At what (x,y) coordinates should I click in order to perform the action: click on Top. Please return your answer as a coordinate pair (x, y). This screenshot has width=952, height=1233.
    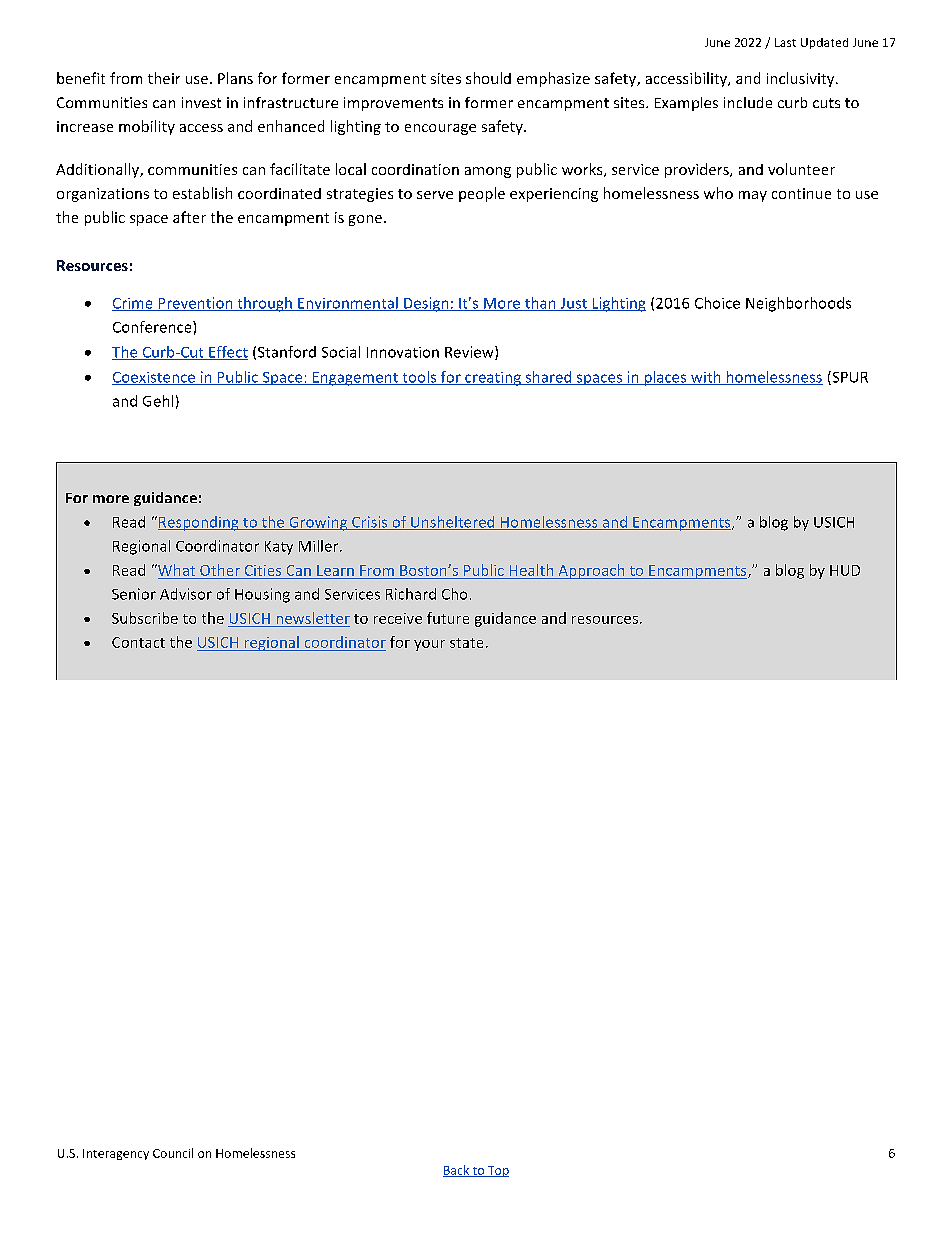
    Looking at the image, I should click on (497, 1171).
